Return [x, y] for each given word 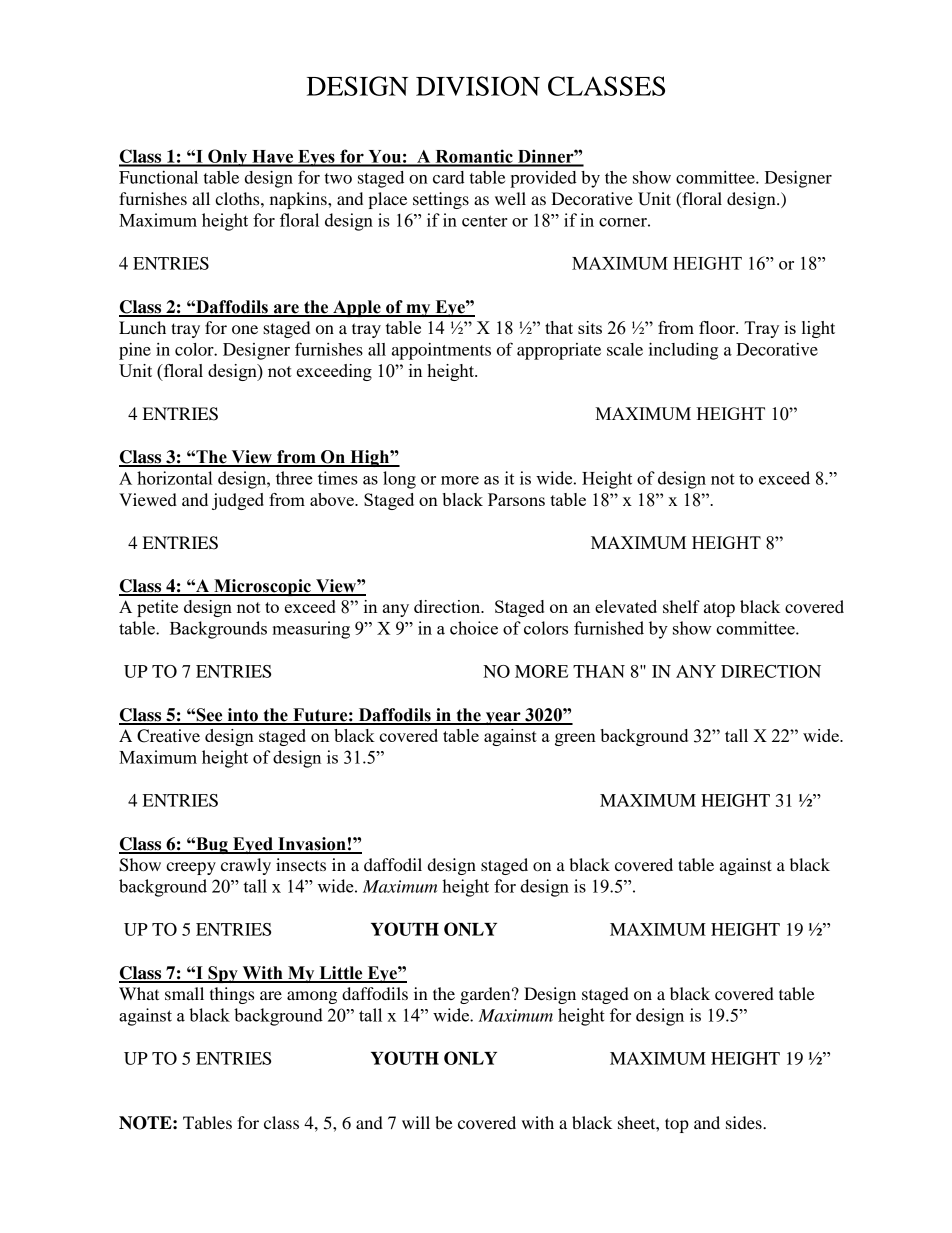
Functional [158, 177]
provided [543, 179]
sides [745, 1122]
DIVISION [478, 86]
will [416, 1122]
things [232, 995]
